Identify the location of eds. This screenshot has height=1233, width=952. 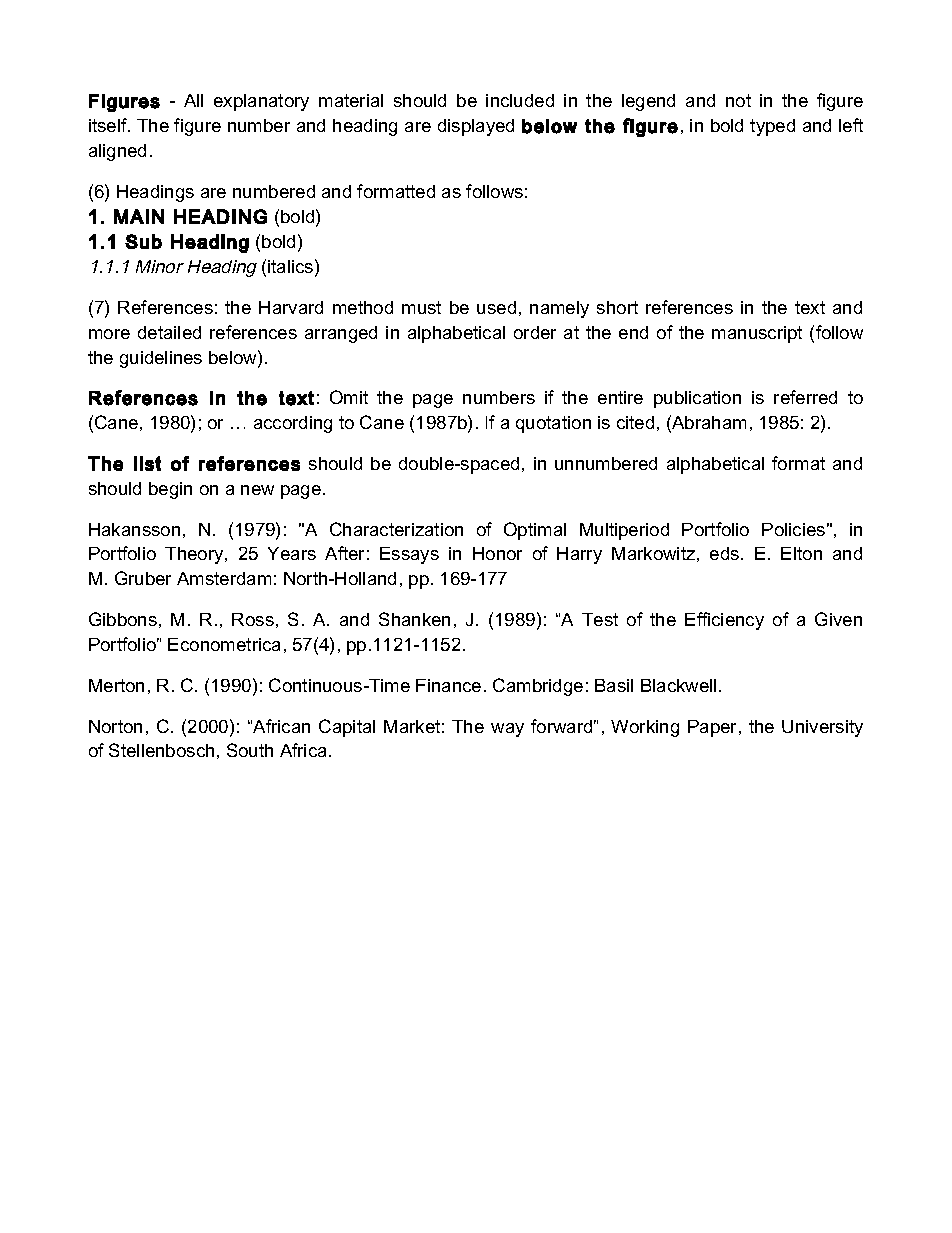
(726, 553).
